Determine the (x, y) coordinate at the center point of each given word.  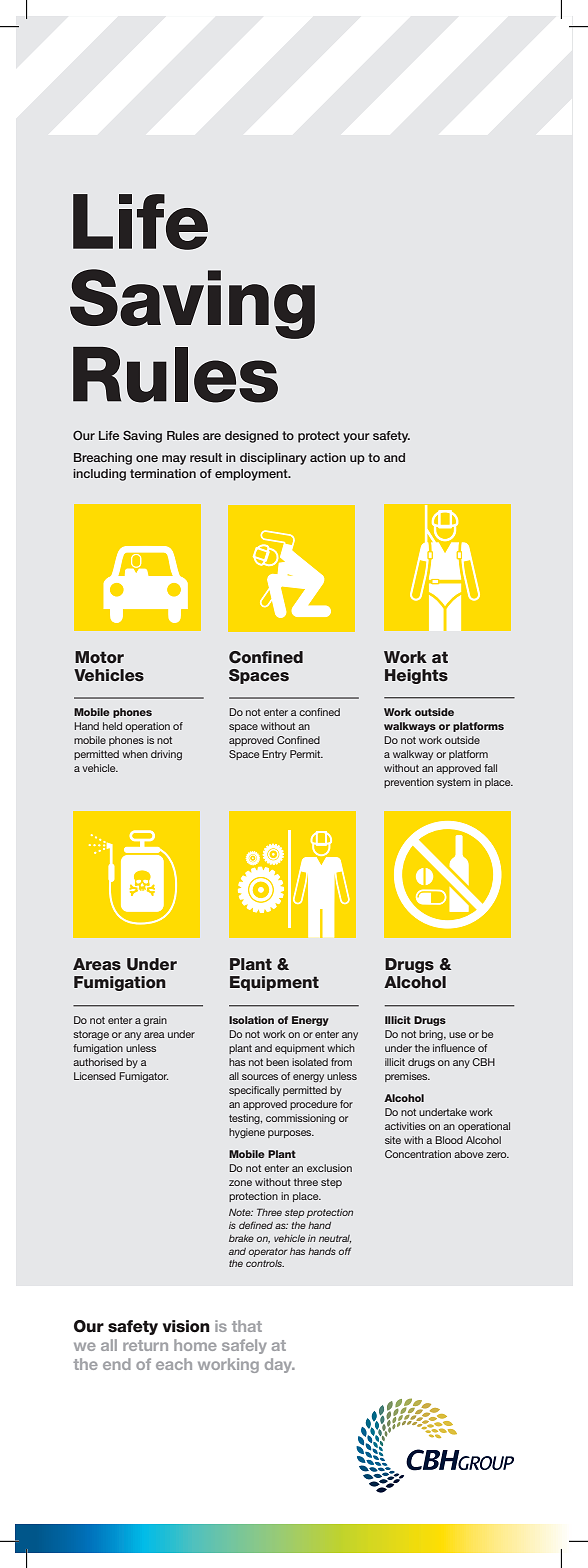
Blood (449, 1140)
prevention (409, 783)
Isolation (251, 1020)
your (356, 438)
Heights (416, 676)
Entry (274, 755)
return (145, 1345)
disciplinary (273, 459)
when (135, 754)
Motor (99, 657)
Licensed (95, 1076)
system (454, 783)
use (457, 1035)
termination (163, 473)
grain (155, 1021)
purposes (291, 1134)
